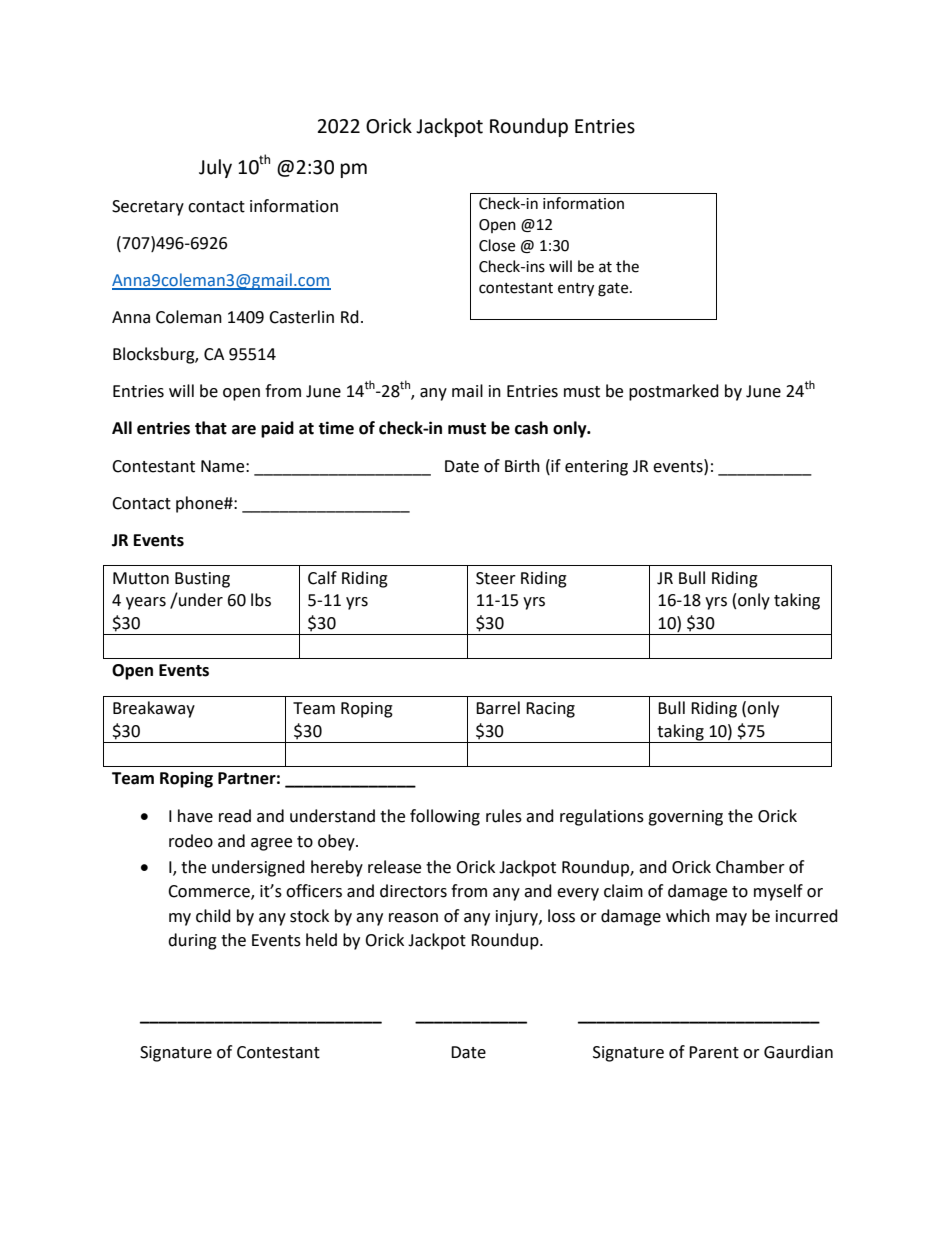 Image resolution: width=952 pixels, height=1233 pixels. What do you see at coordinates (154, 709) in the document?
I see `Breakaway` at bounding box center [154, 709].
